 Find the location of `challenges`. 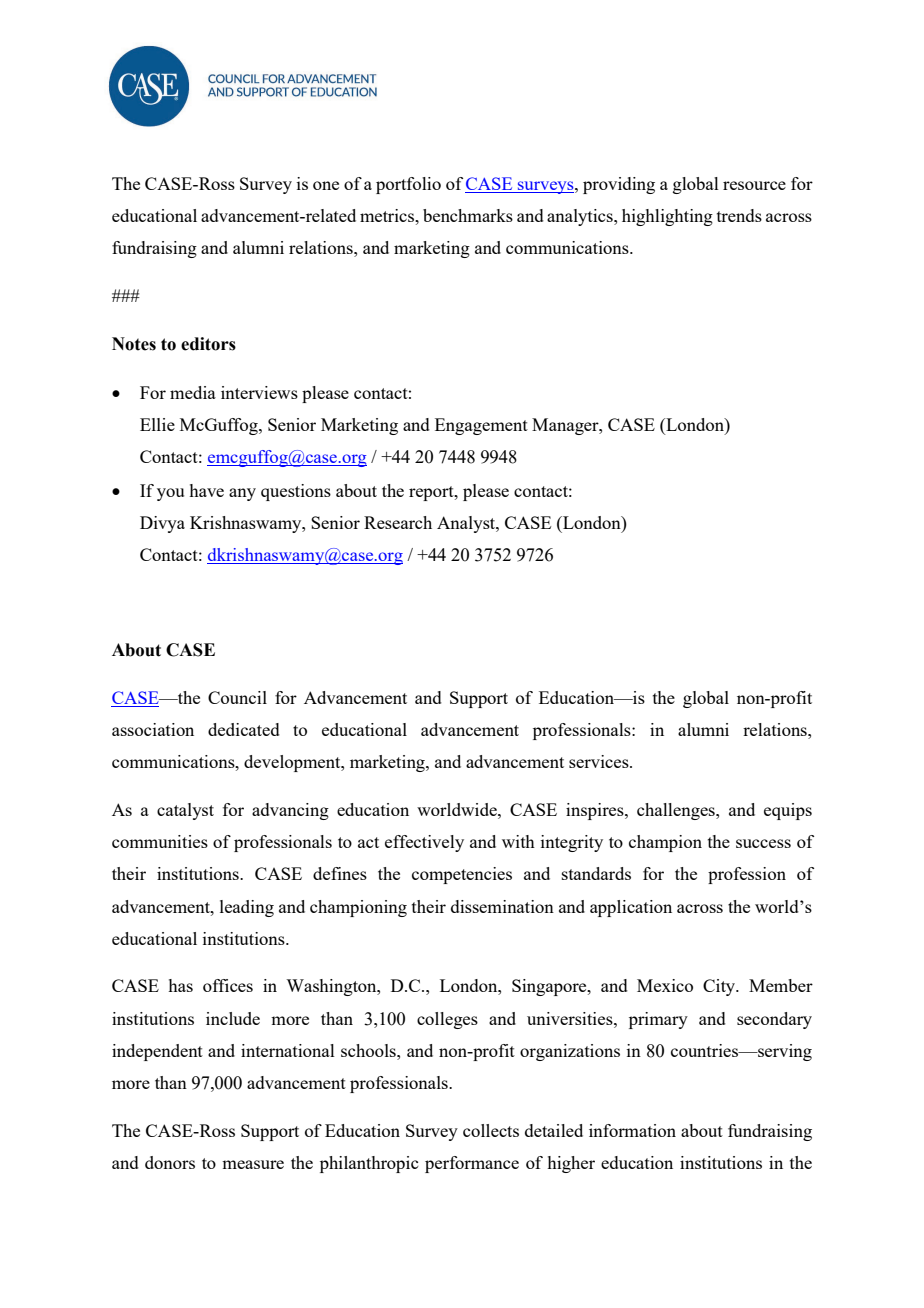

challenges is located at coordinates (677, 811).
